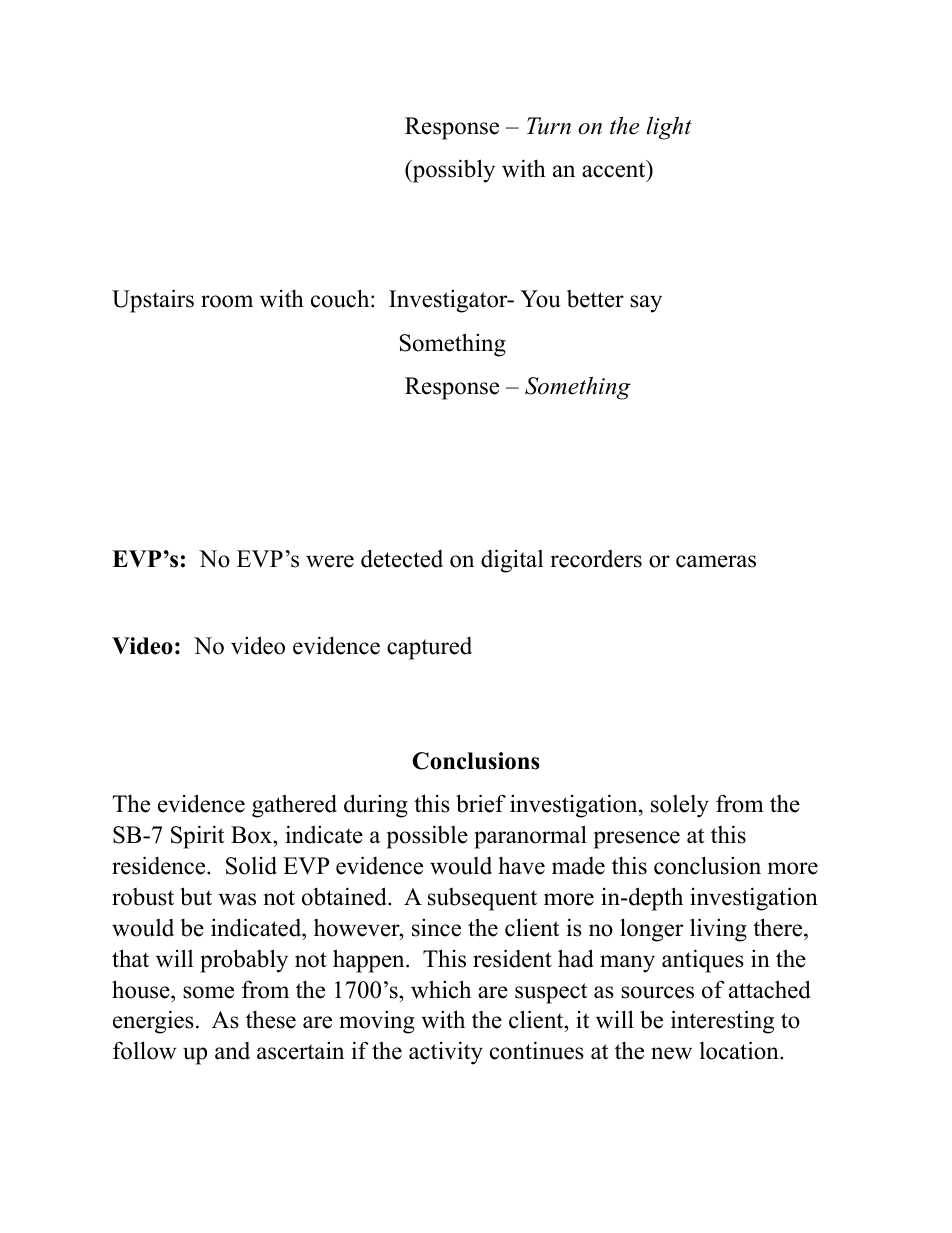 The height and width of the page is (1233, 952). I want to click on activity, so click(446, 1053).
